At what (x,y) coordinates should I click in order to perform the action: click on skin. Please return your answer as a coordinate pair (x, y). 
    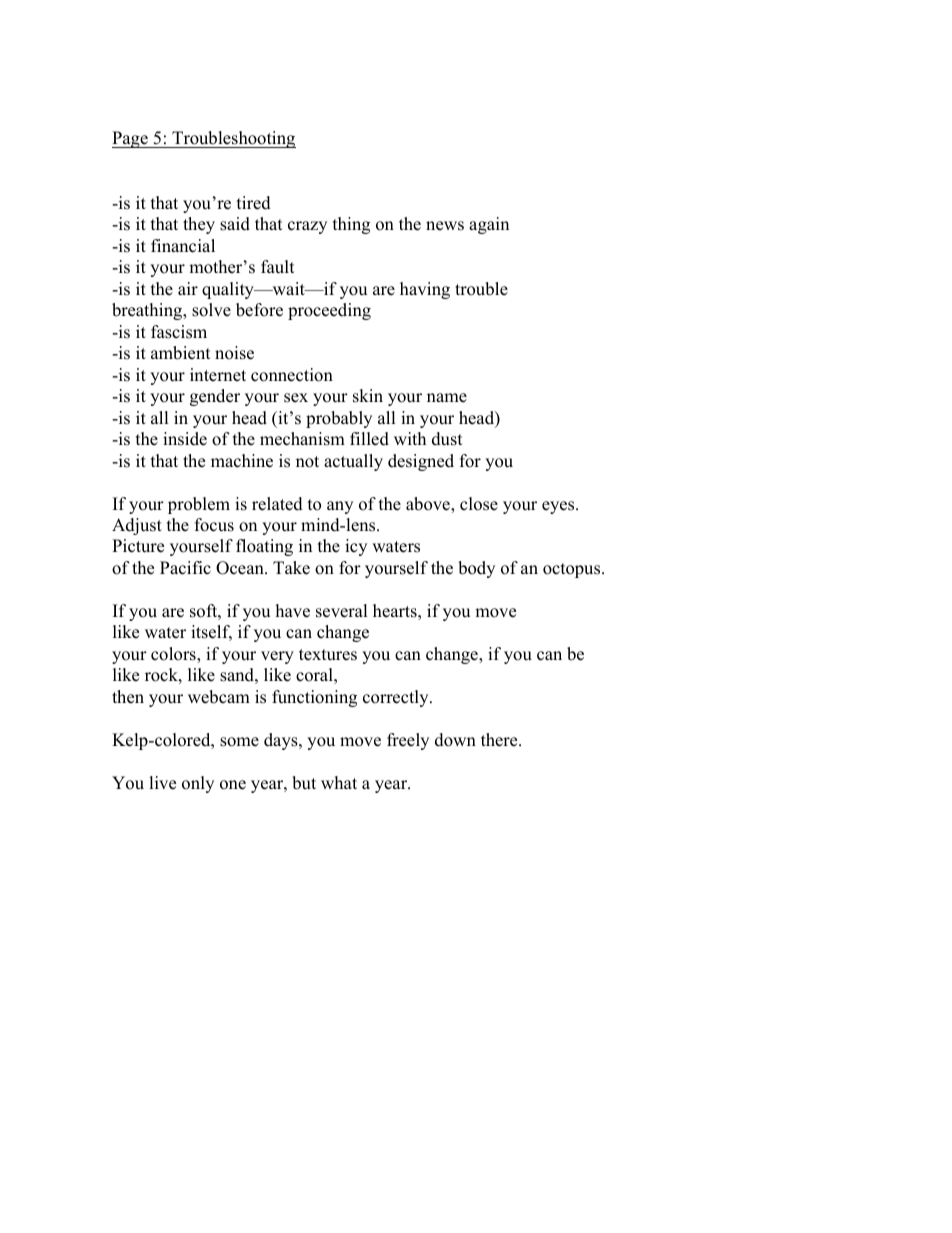
    Looking at the image, I should click on (368, 396).
